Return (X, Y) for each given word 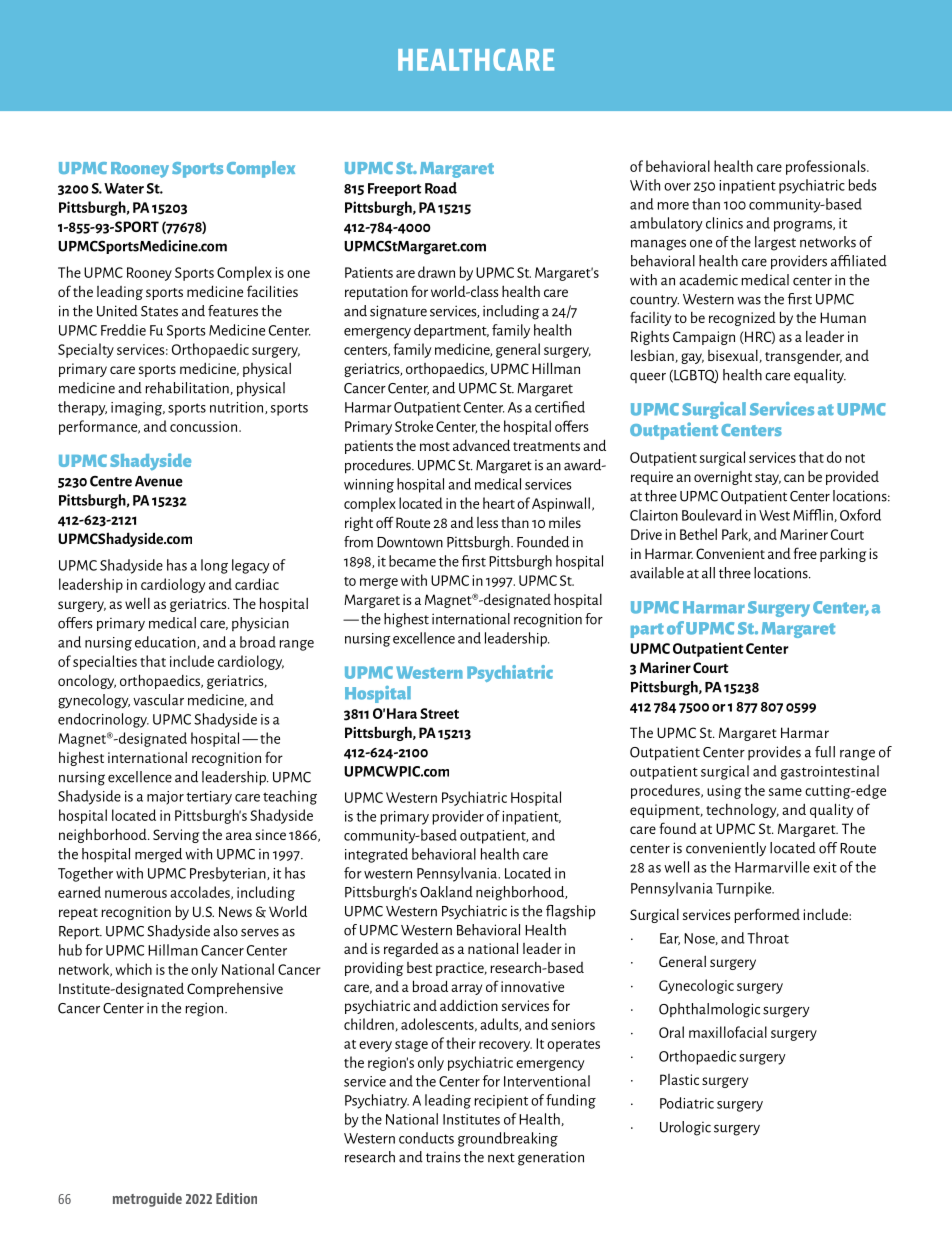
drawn (436, 272)
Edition (236, 1198)
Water (124, 188)
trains (443, 1157)
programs (804, 226)
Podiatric (687, 1103)
